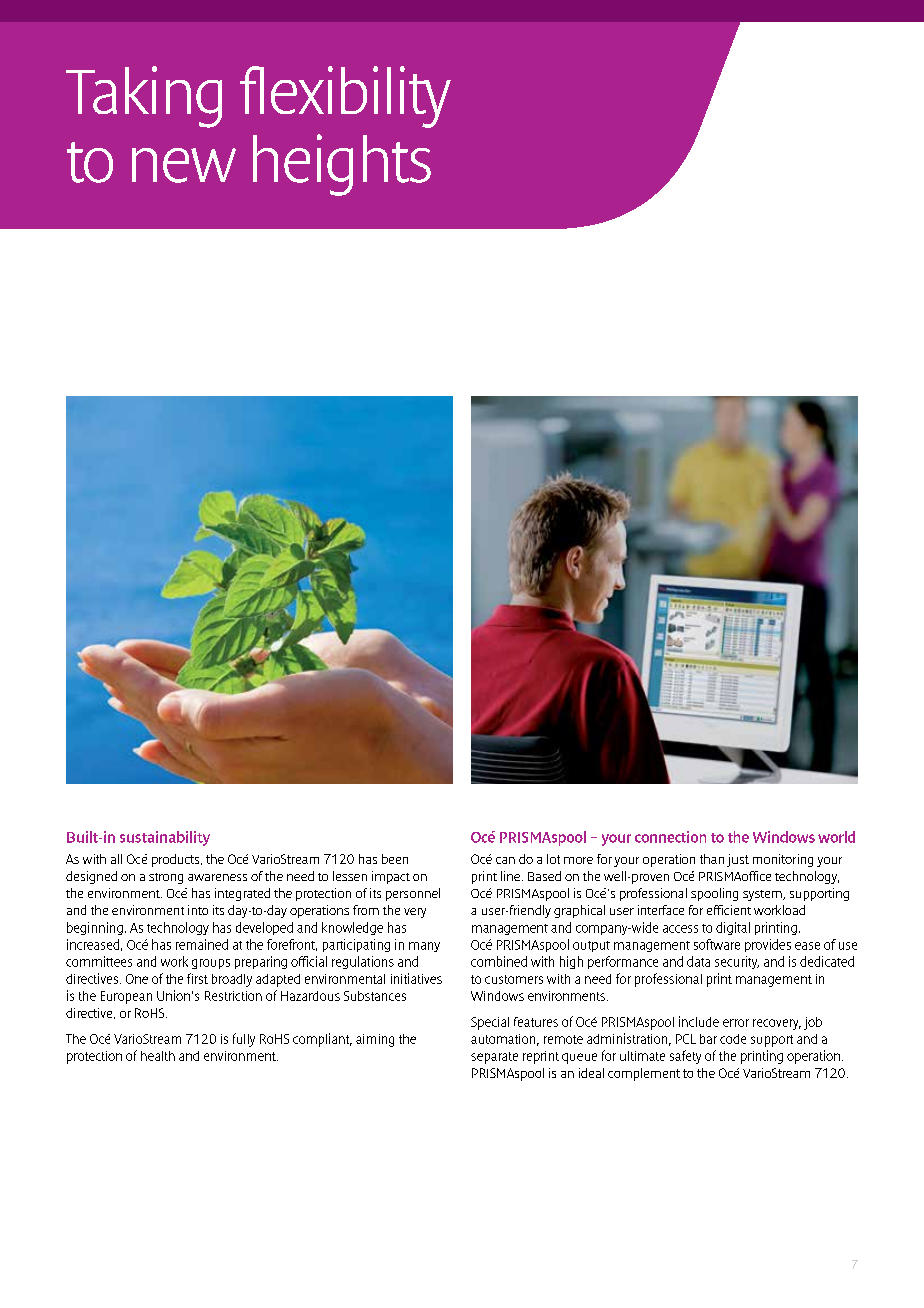 Image resolution: width=924 pixels, height=1308 pixels. What do you see at coordinates (738, 860) in the screenshot?
I see `just` at bounding box center [738, 860].
